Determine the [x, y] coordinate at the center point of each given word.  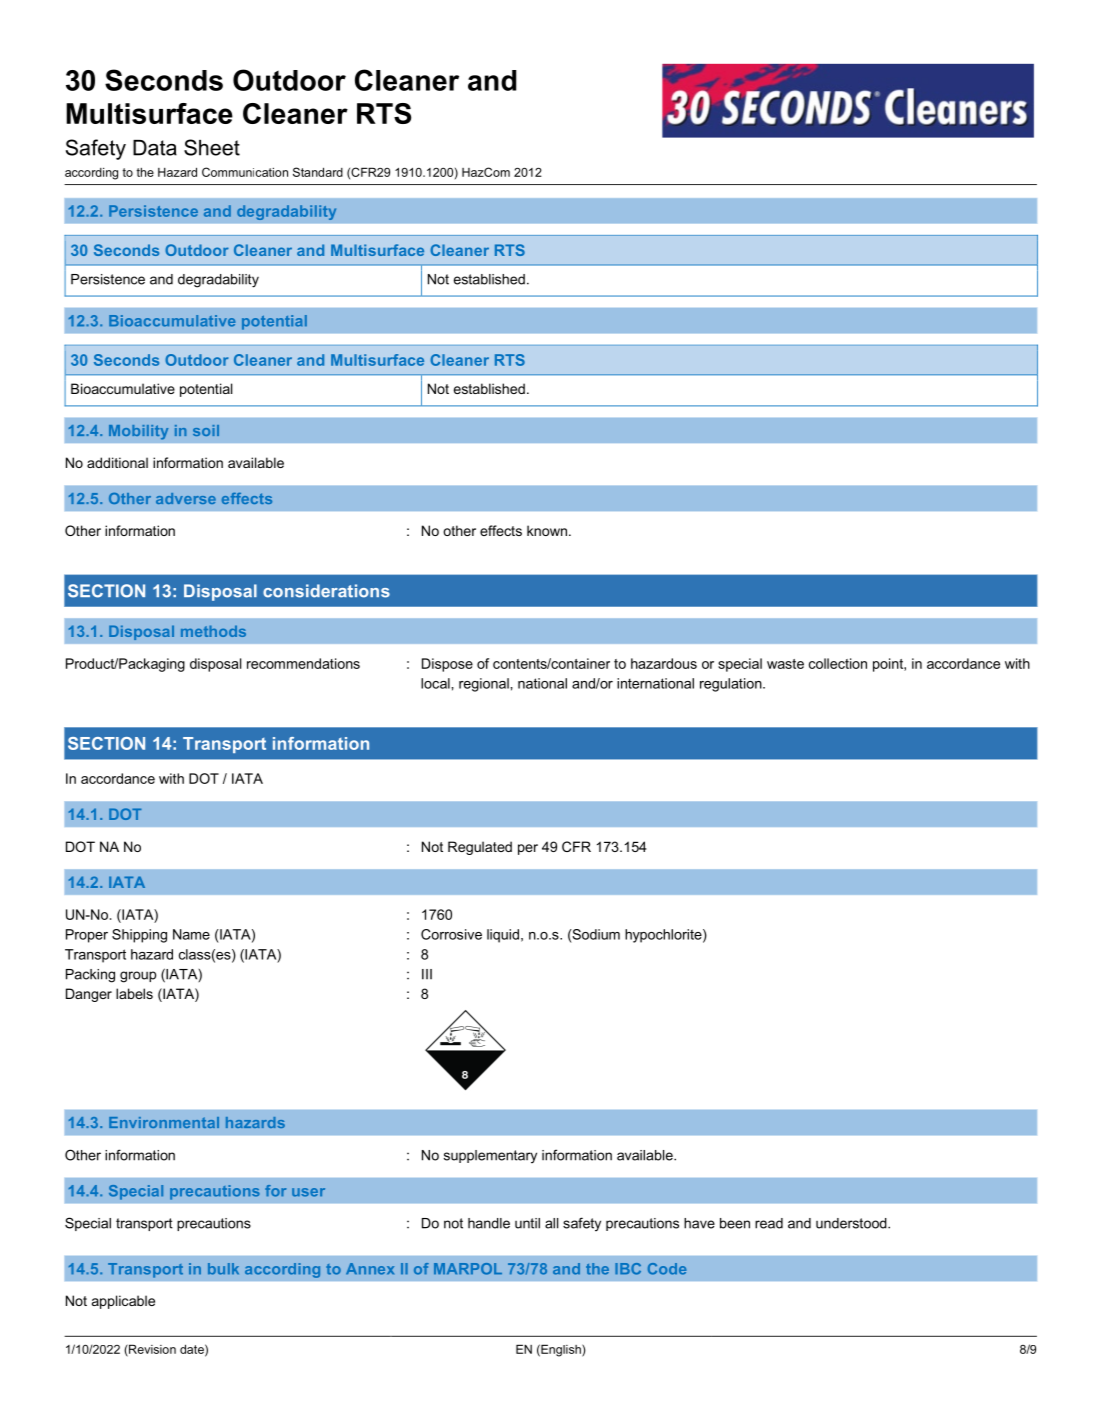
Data [155, 148]
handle [489, 1223]
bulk [223, 1269]
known [548, 530]
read [769, 1223]
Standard [318, 172]
